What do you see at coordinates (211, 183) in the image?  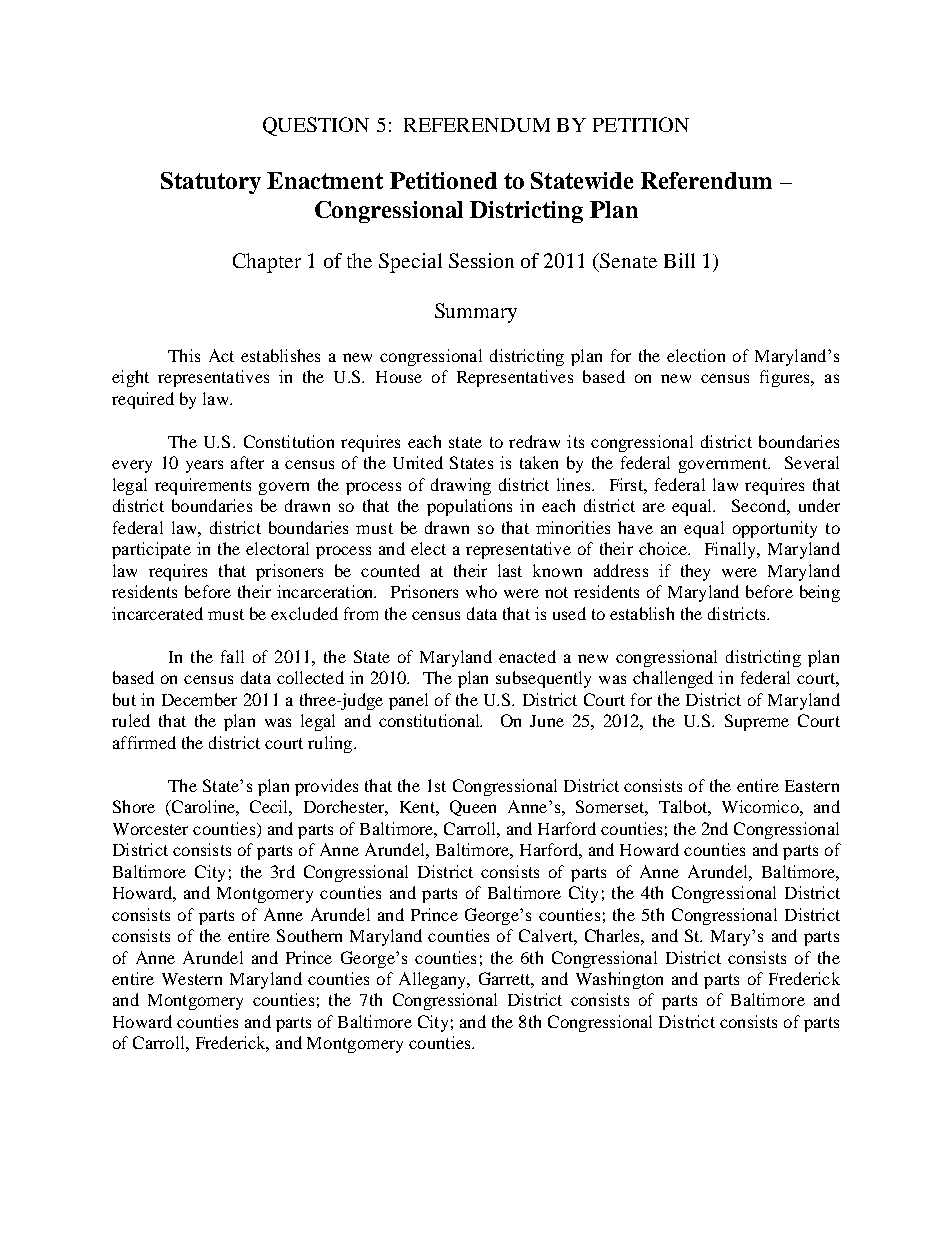 I see `Statutory` at bounding box center [211, 183].
